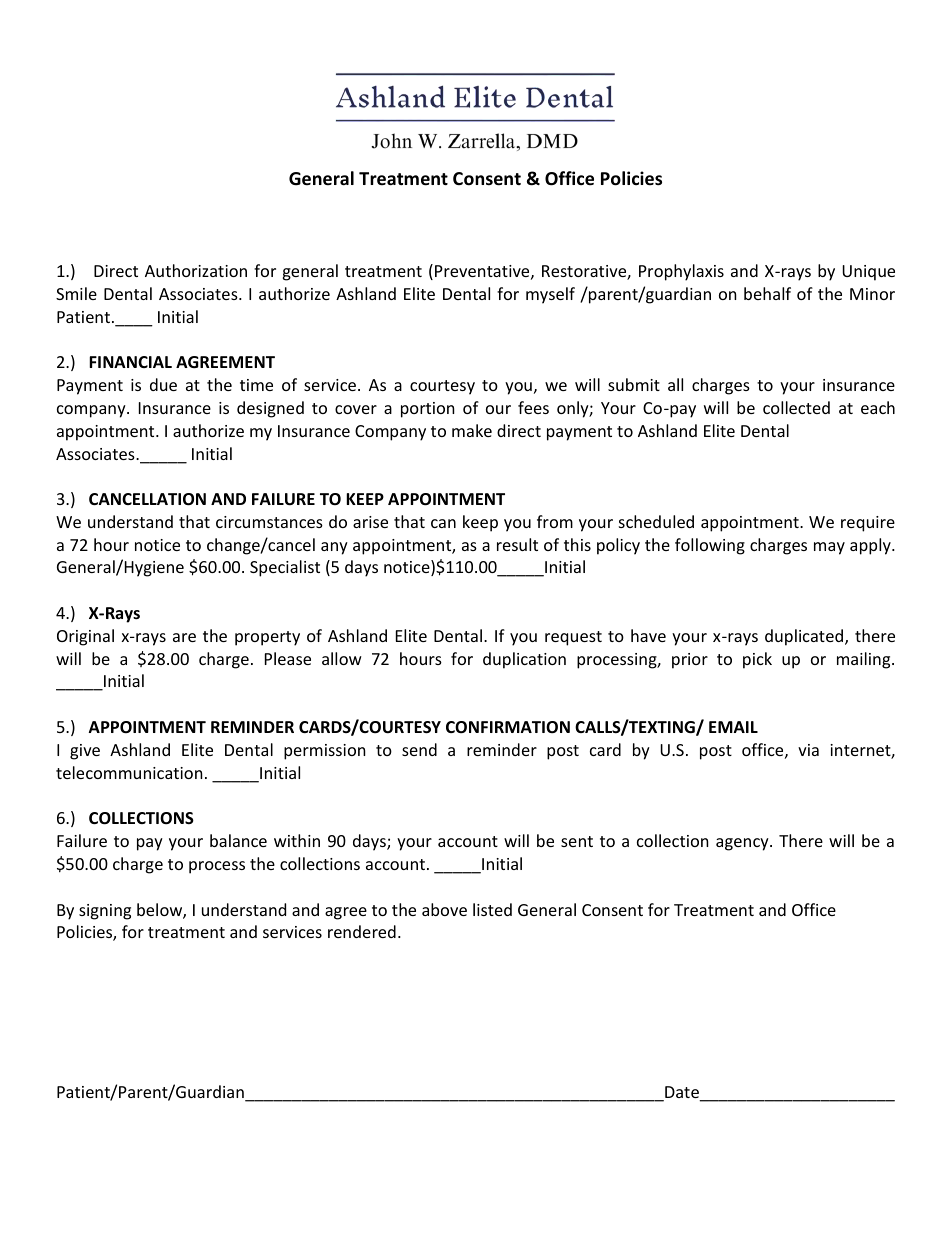  What do you see at coordinates (196, 270) in the page?
I see `Authorization` at bounding box center [196, 270].
